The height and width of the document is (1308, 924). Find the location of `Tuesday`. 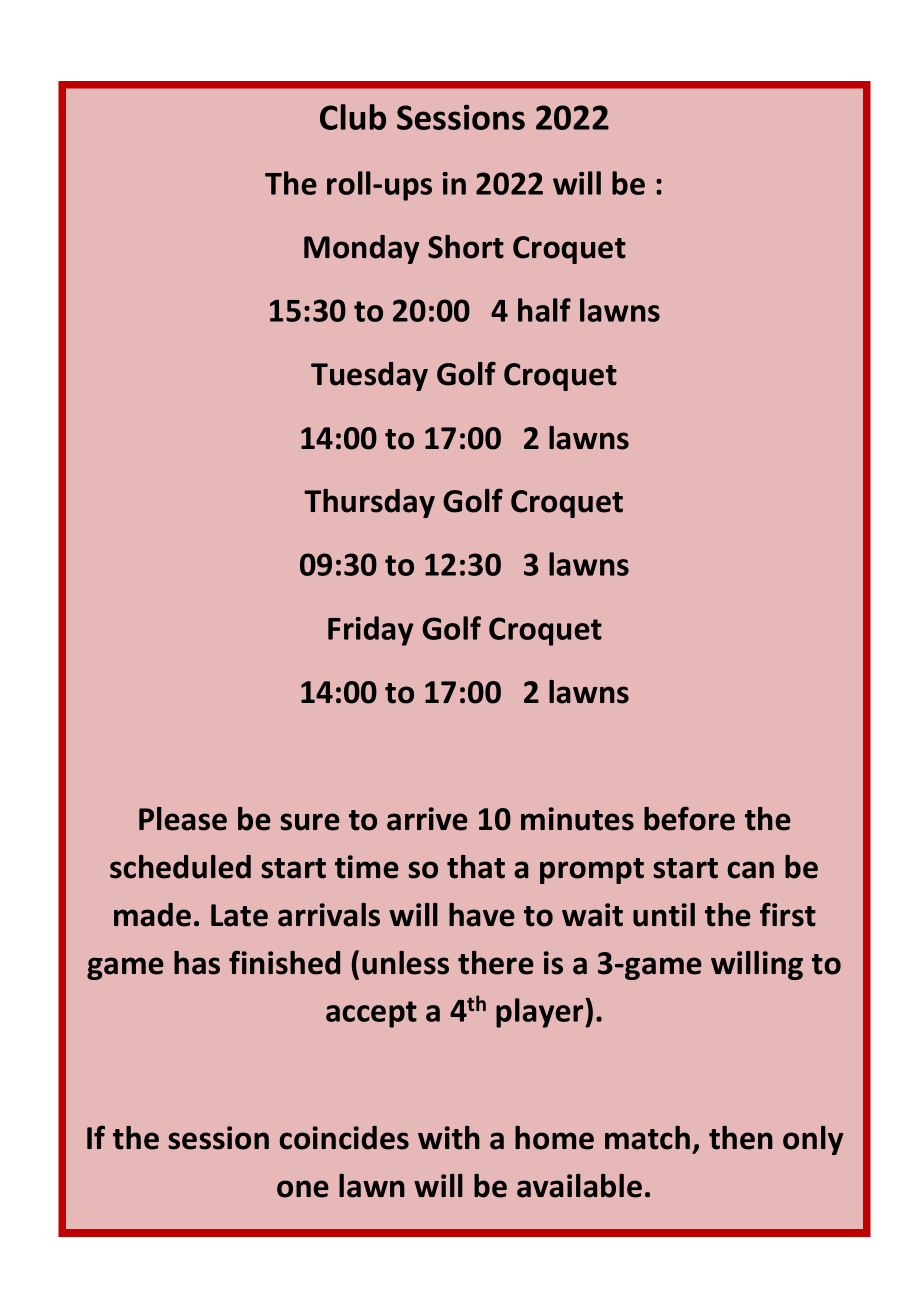

Tuesday is located at coordinates (369, 376).
